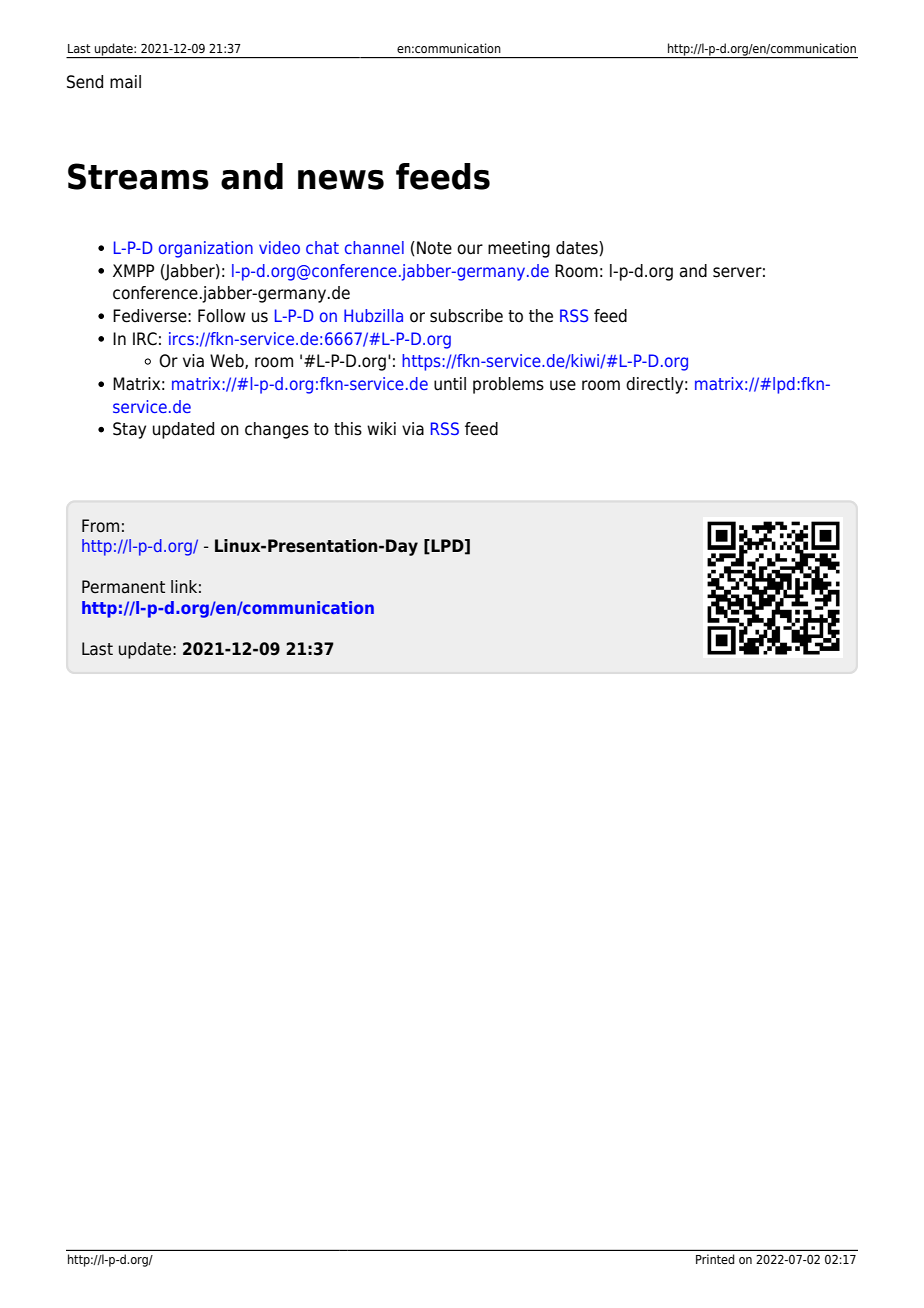 This document has width=924, height=1308. What do you see at coordinates (228, 361) in the document?
I see `Web` at bounding box center [228, 361].
